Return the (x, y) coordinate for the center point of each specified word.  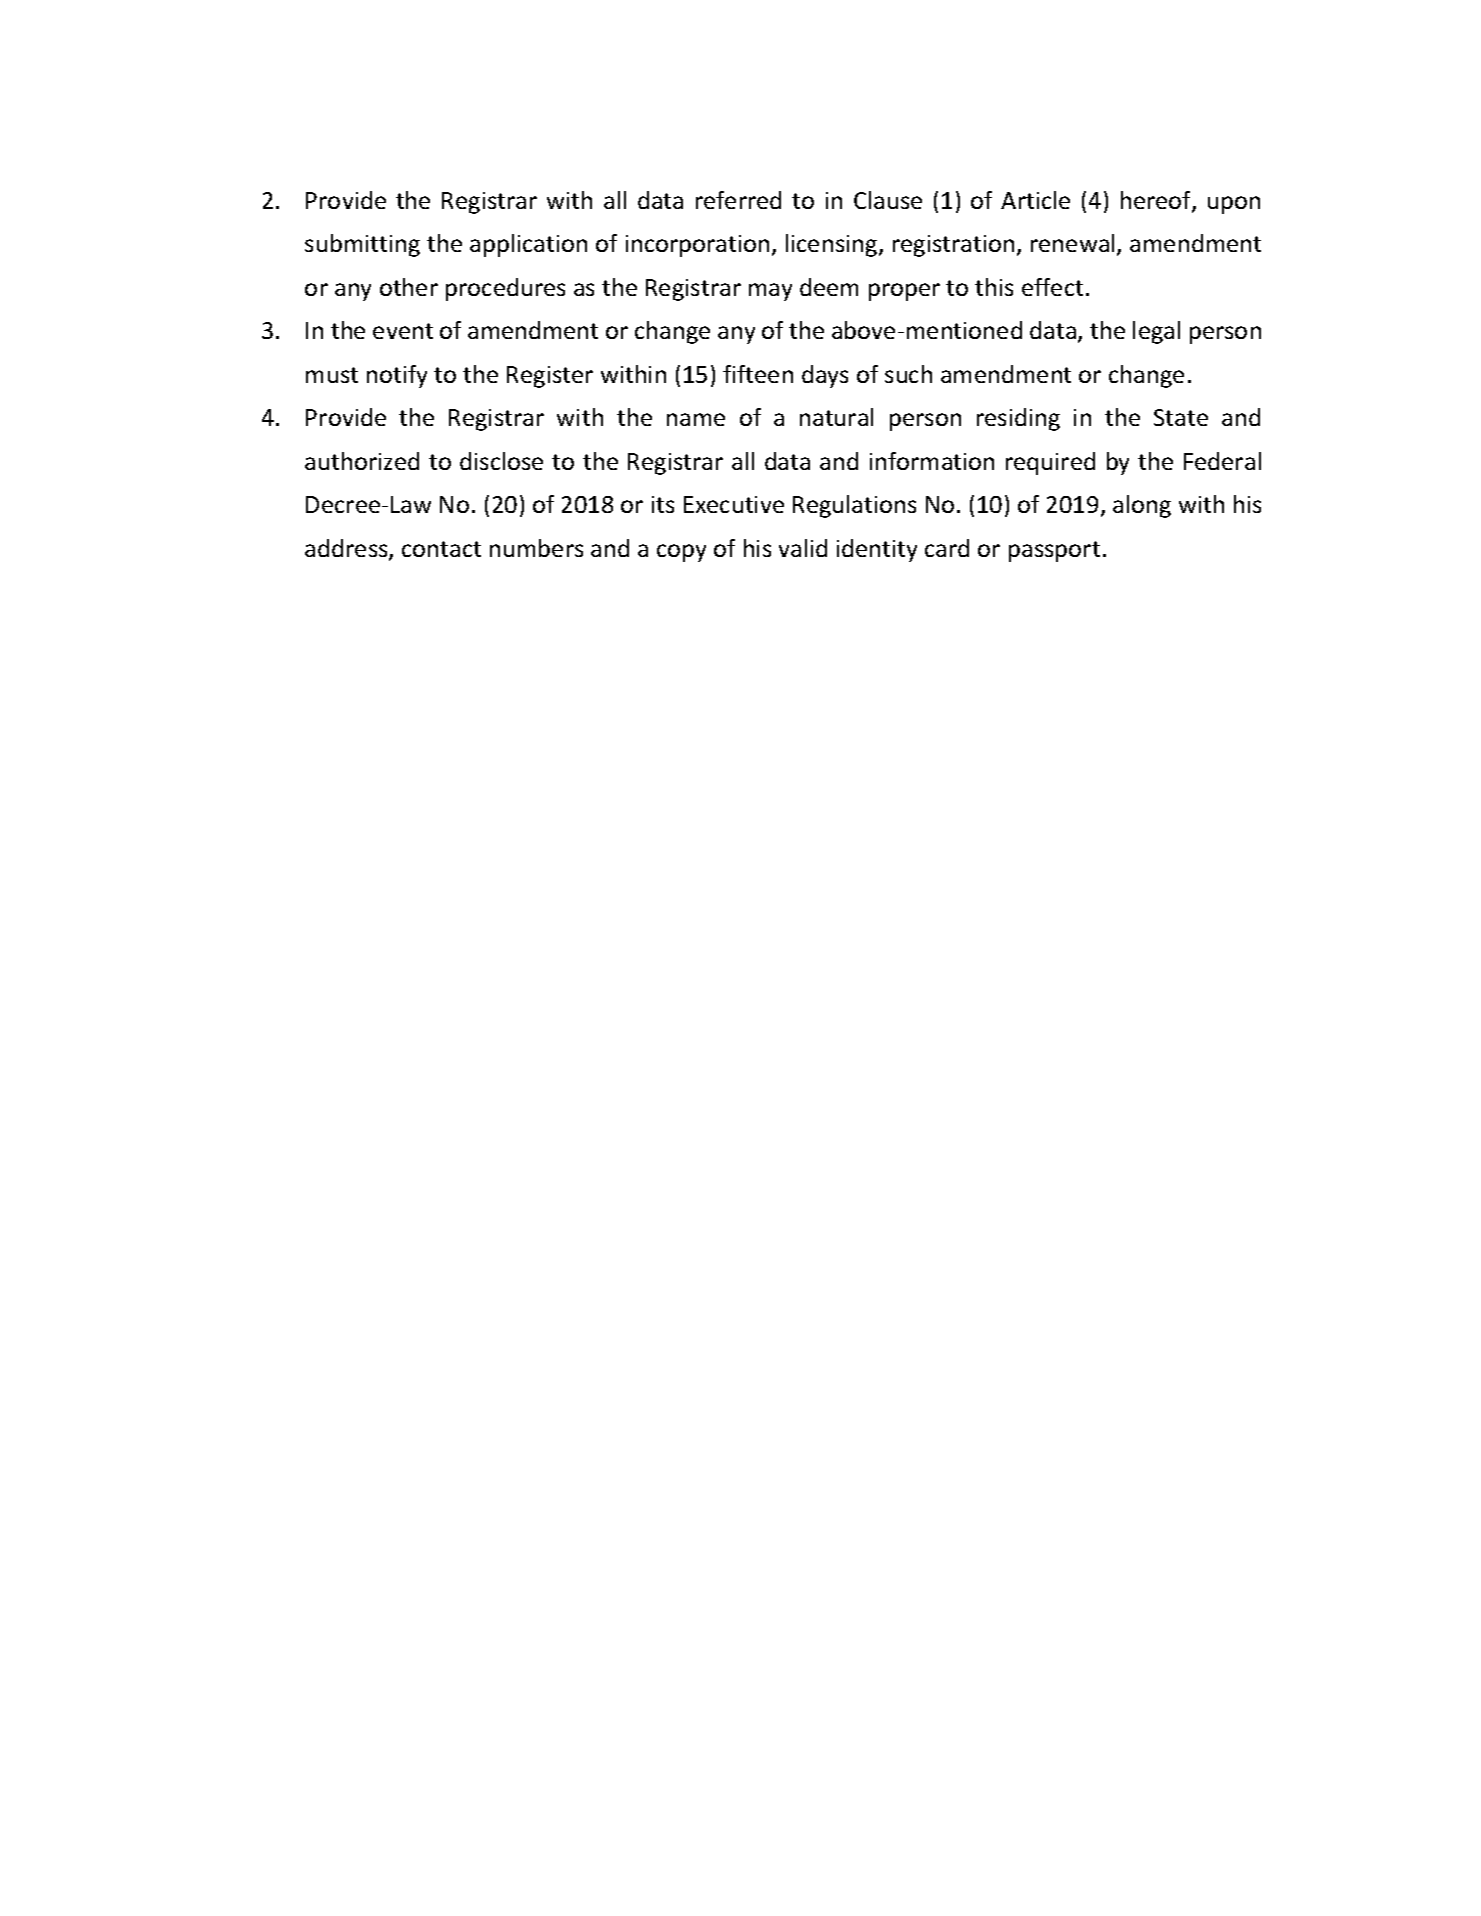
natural (836, 417)
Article (1035, 200)
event (403, 331)
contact (441, 549)
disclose (501, 461)
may (770, 292)
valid (803, 548)
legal (1156, 332)
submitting (362, 245)
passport (1054, 551)
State (1181, 417)
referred (738, 200)
